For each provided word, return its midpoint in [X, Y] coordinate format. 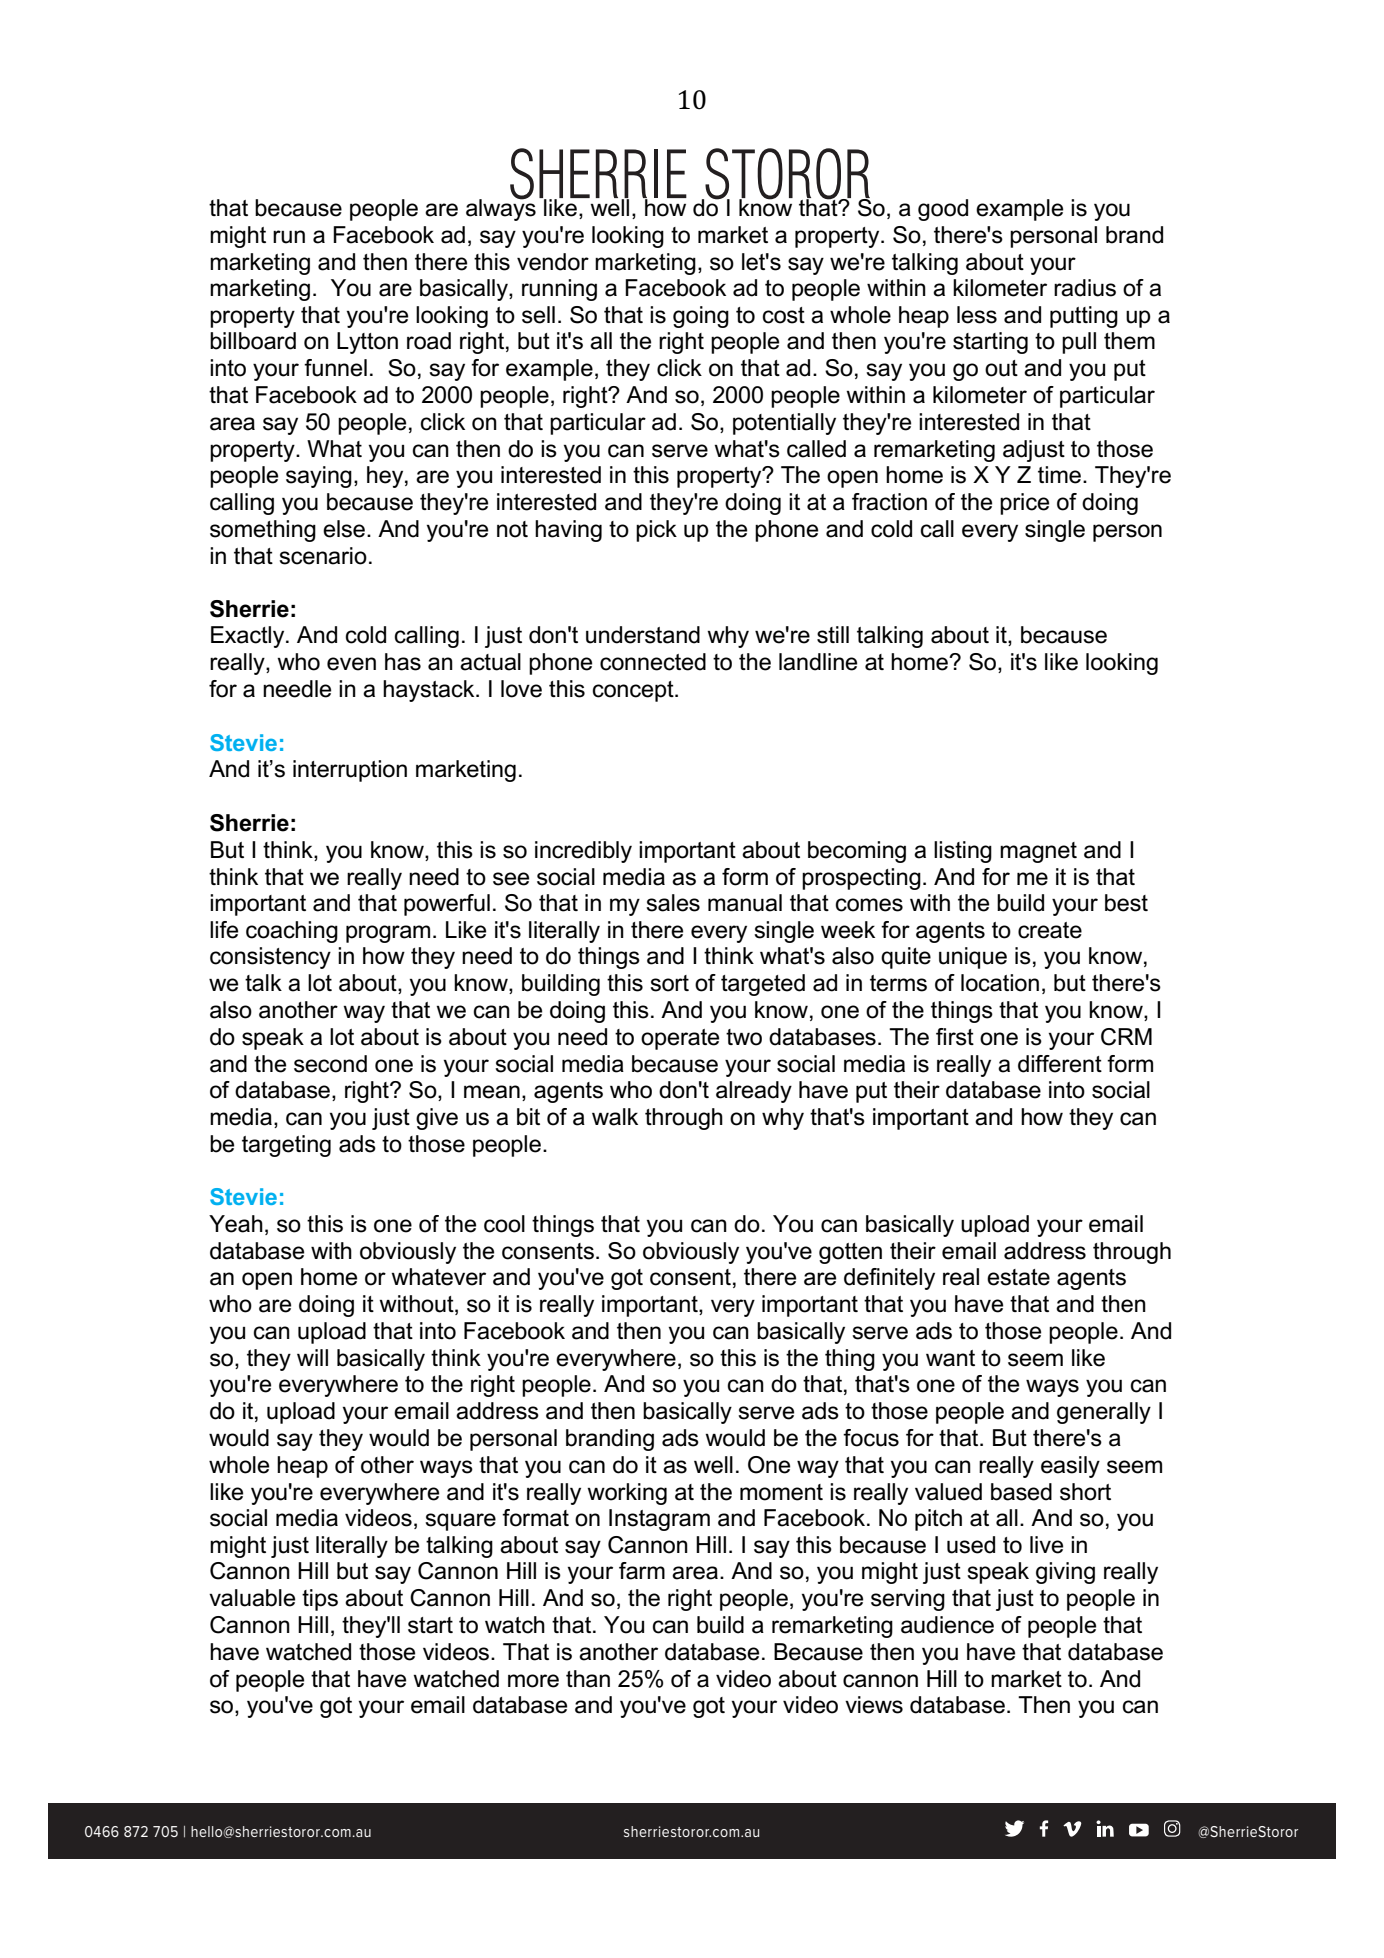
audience [947, 1625]
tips [320, 1600]
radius [1085, 288]
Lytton [367, 343]
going [701, 317]
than [588, 1679]
